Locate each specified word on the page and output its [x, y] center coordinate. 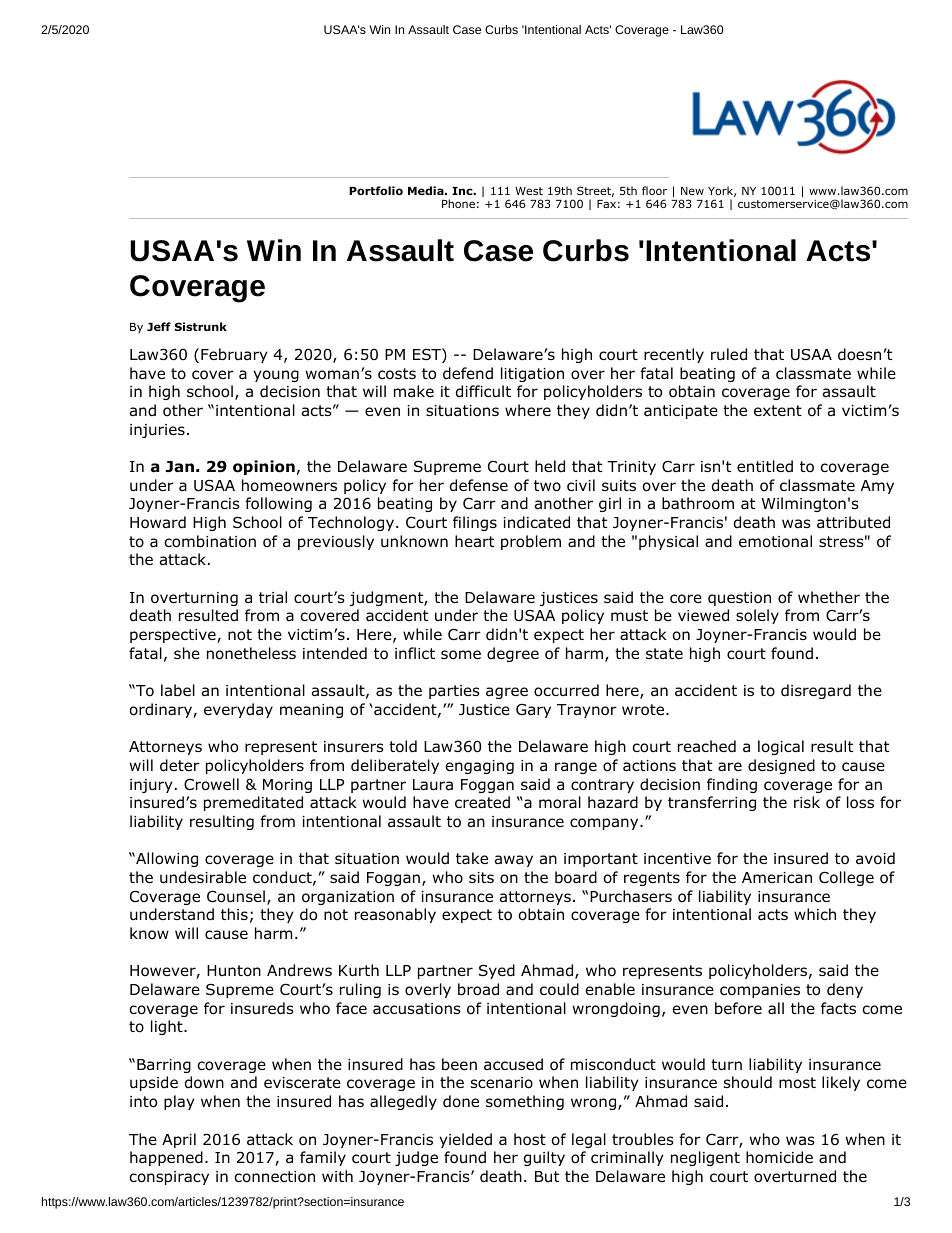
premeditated [253, 803]
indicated [536, 522]
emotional [775, 541]
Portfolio [376, 190]
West [529, 191]
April [179, 1140]
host [530, 1139]
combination [210, 541]
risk [807, 802]
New [692, 191]
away [514, 861]
